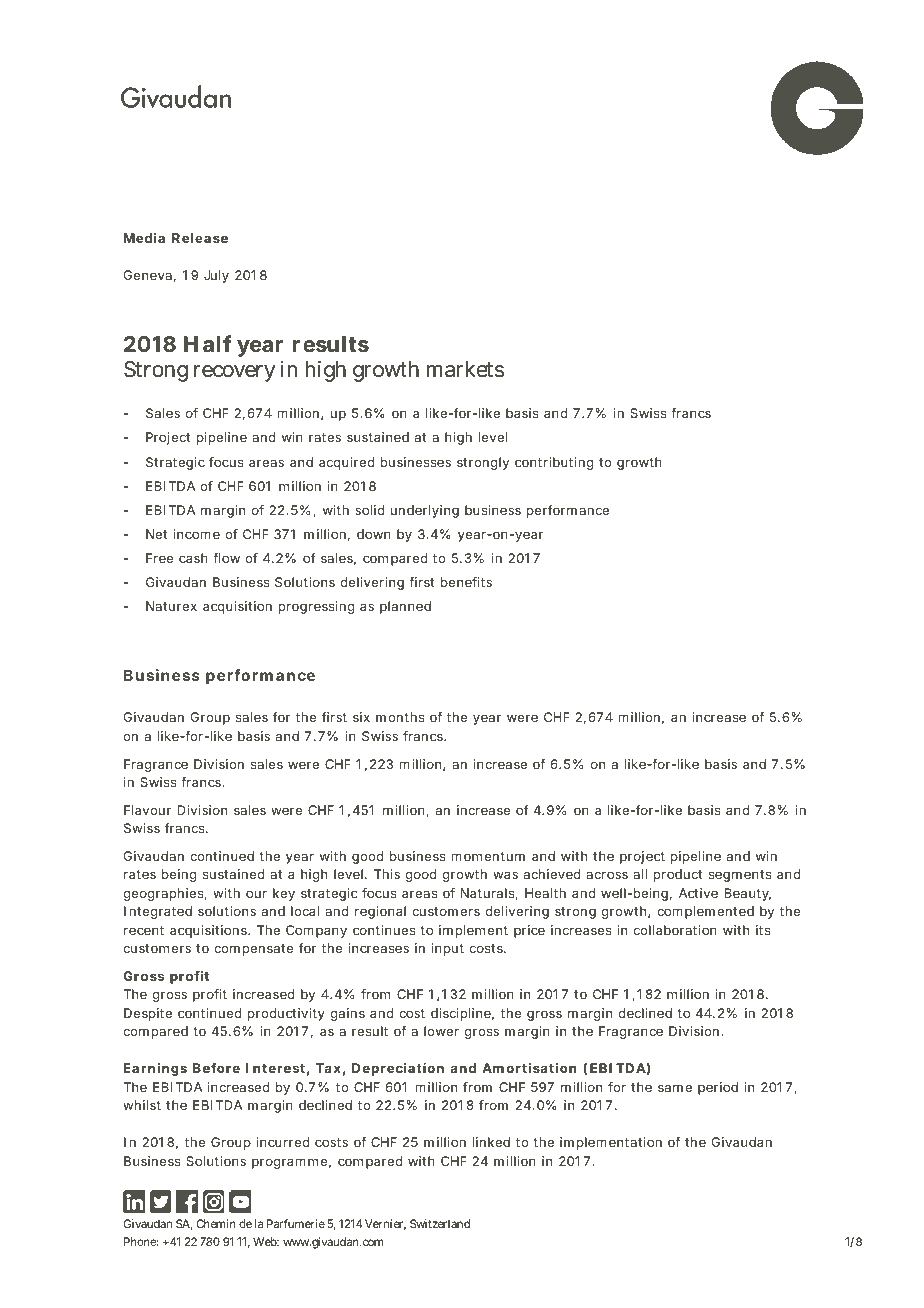 The image size is (924, 1308). What do you see at coordinates (226, 558) in the image?
I see `flow` at bounding box center [226, 558].
